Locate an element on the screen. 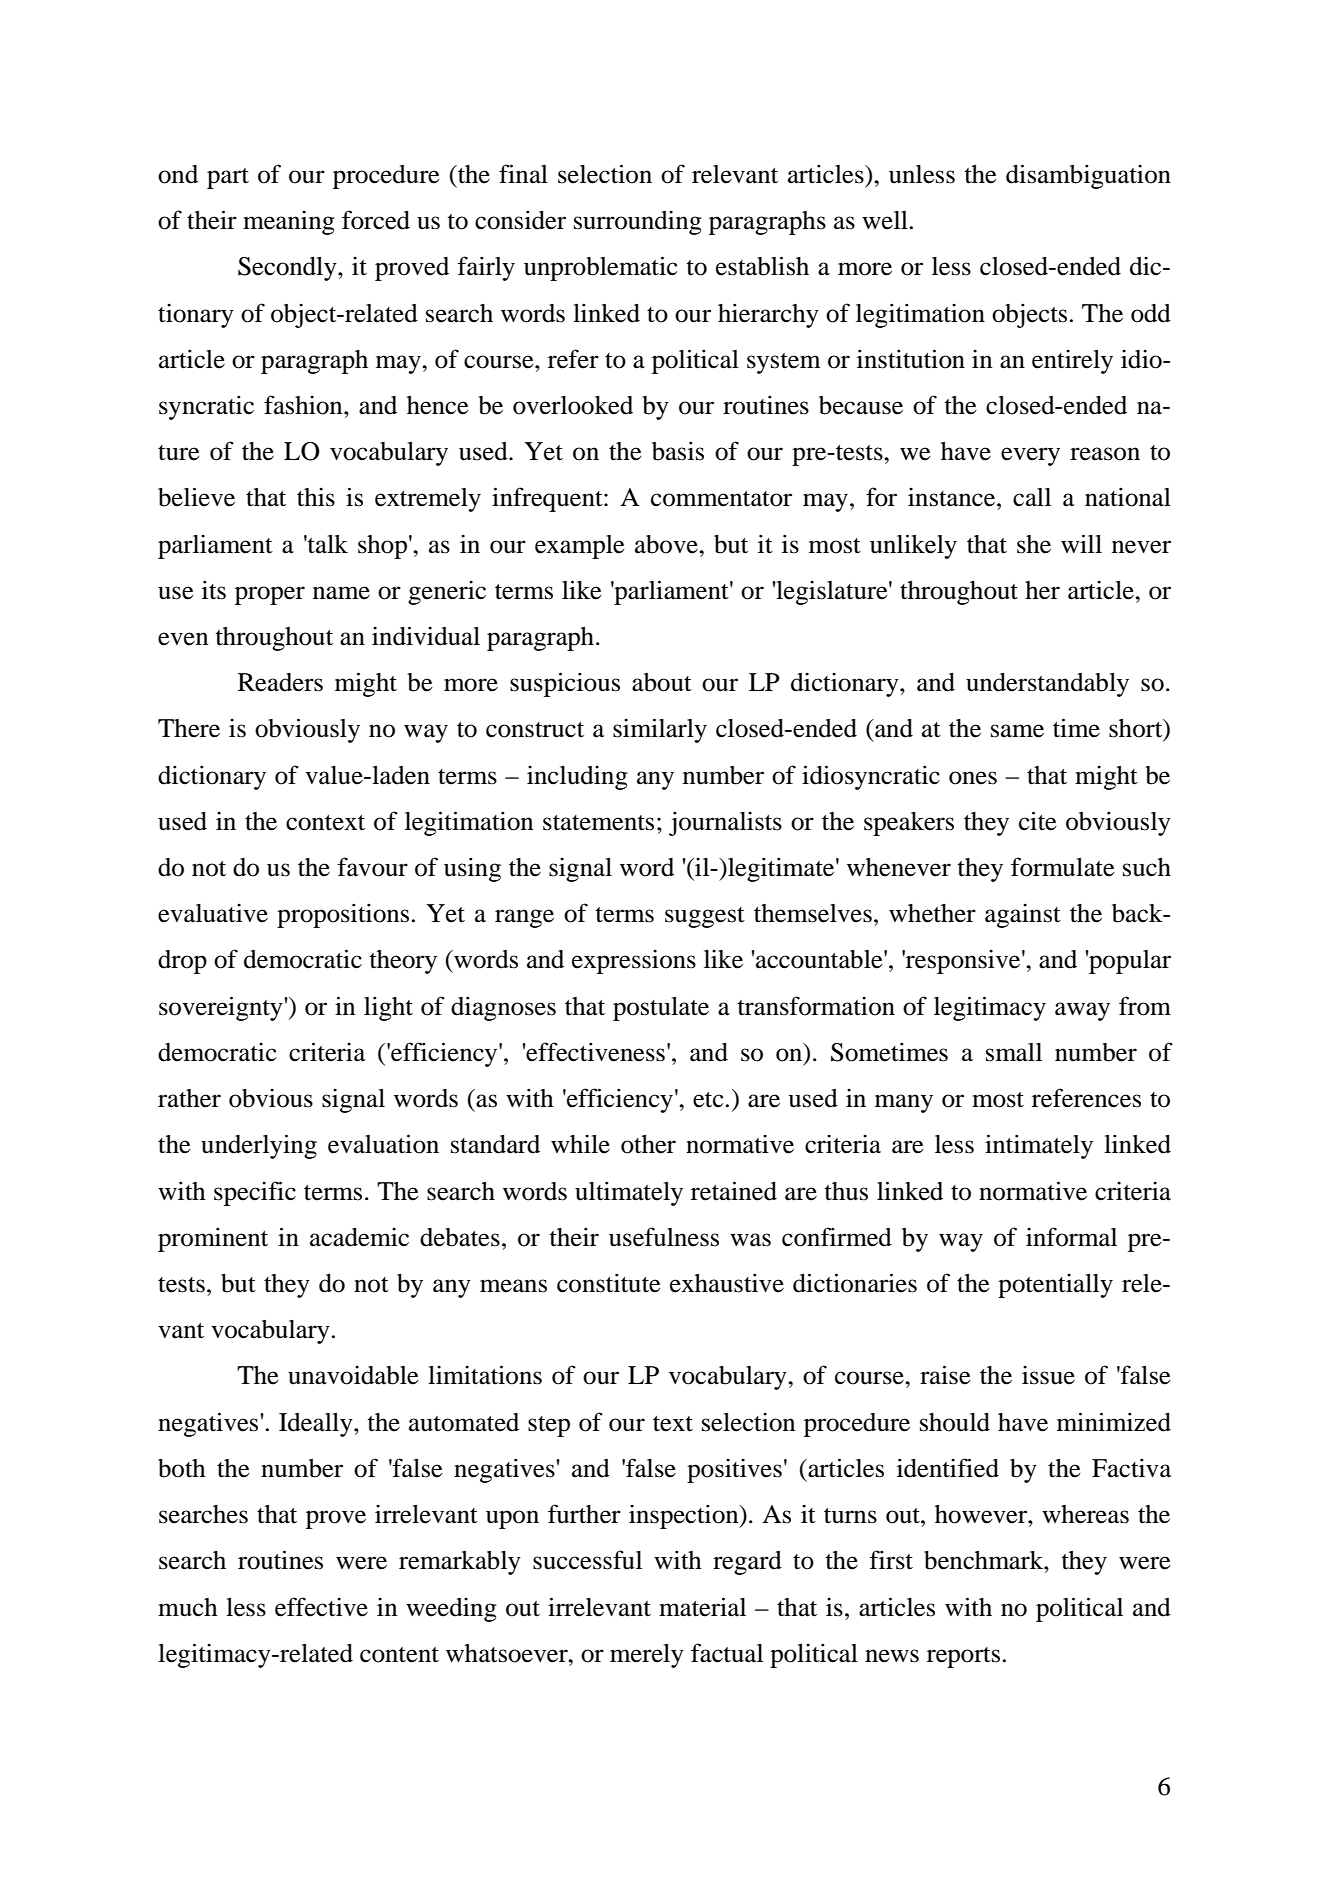 Image resolution: width=1329 pixels, height=1880 pixels. meaning is located at coordinates (289, 222).
